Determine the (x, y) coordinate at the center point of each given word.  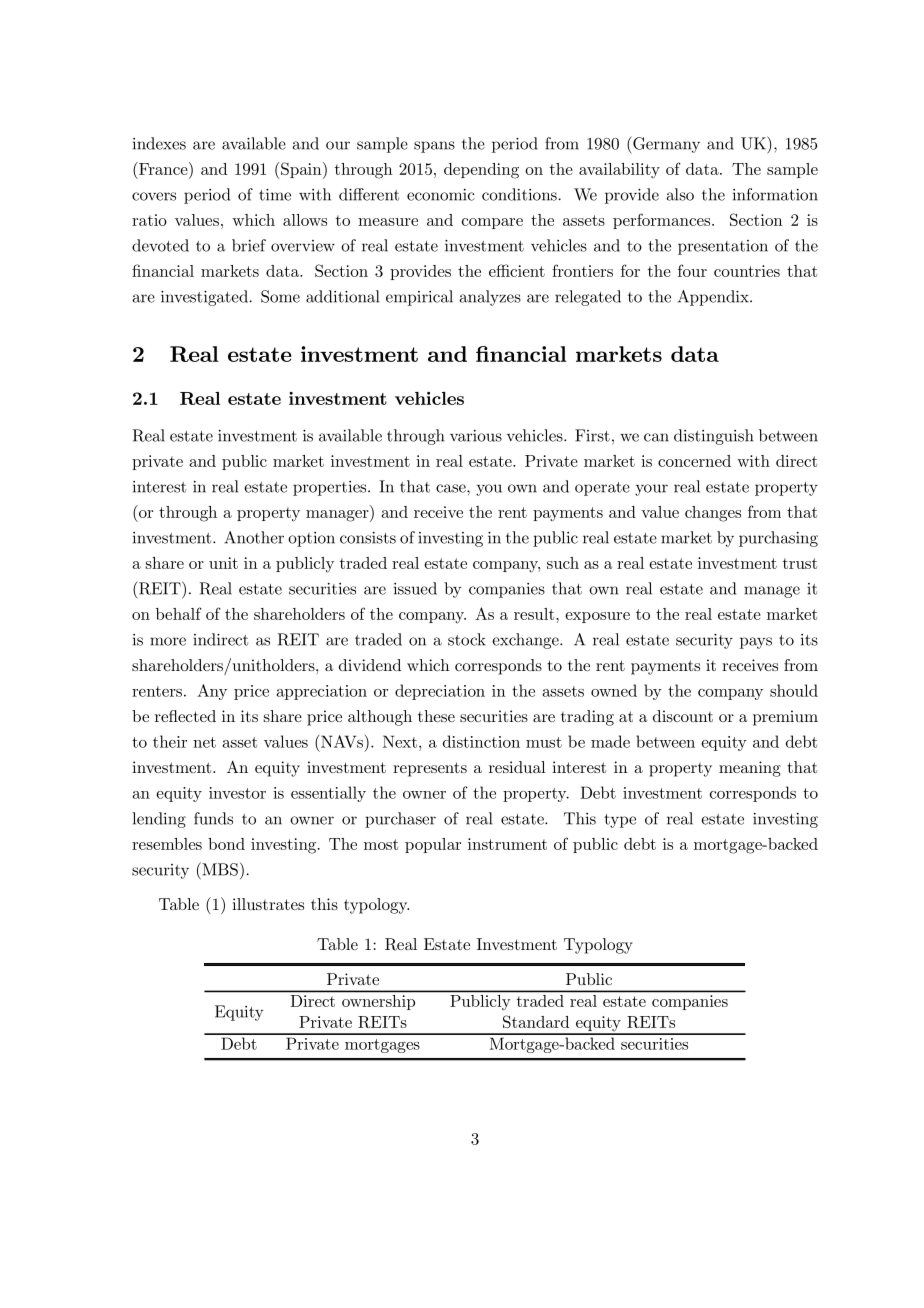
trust (800, 563)
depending (481, 171)
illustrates (268, 904)
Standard (536, 1021)
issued (415, 588)
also (680, 194)
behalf (179, 613)
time (275, 195)
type (620, 821)
